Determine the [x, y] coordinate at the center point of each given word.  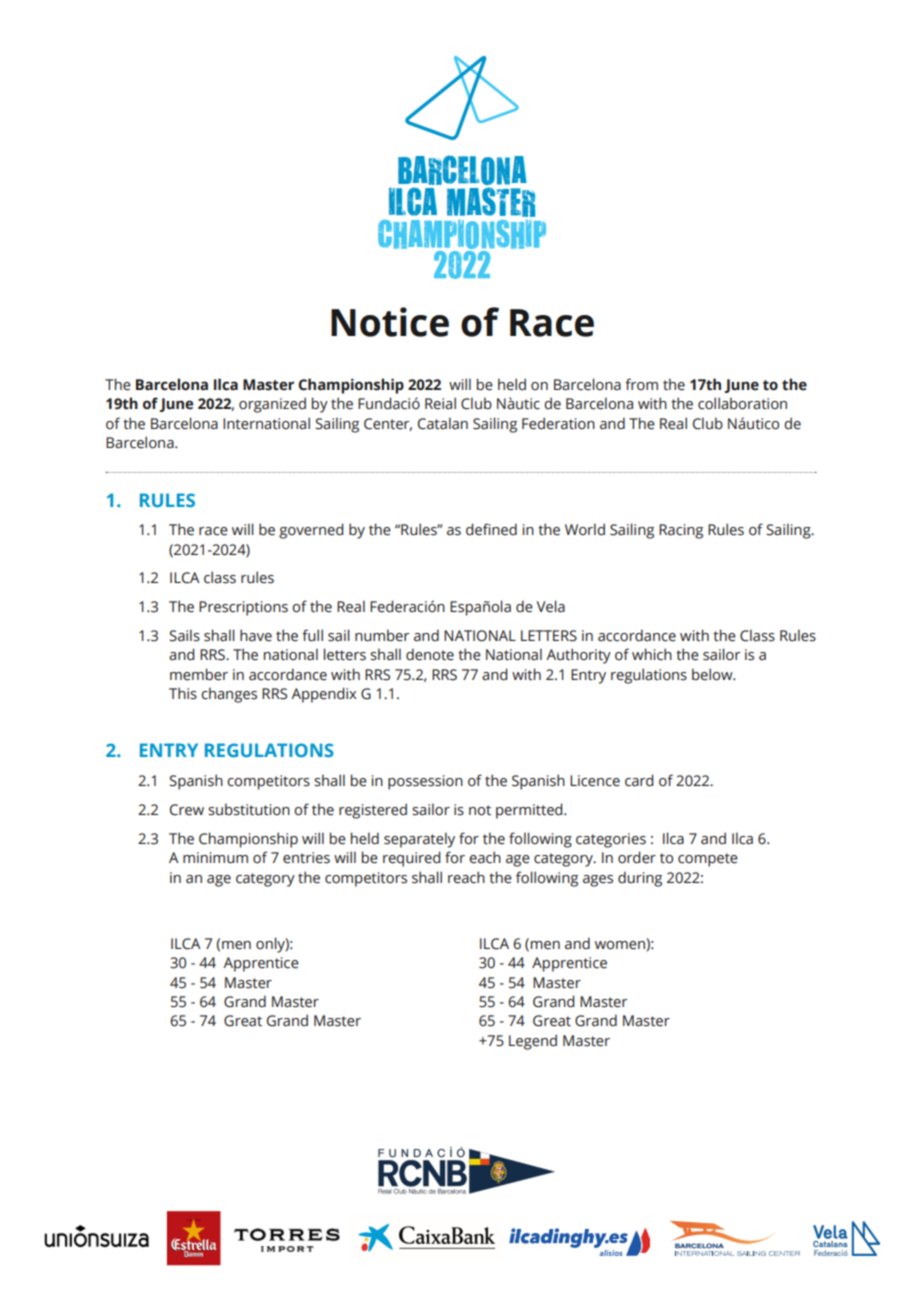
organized [272, 405]
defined [491, 529]
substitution [249, 809]
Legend [533, 1042]
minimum [215, 858]
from [641, 384]
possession [425, 782]
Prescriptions [243, 608]
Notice [390, 322]
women [621, 944]
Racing [681, 531]
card [639, 780]
